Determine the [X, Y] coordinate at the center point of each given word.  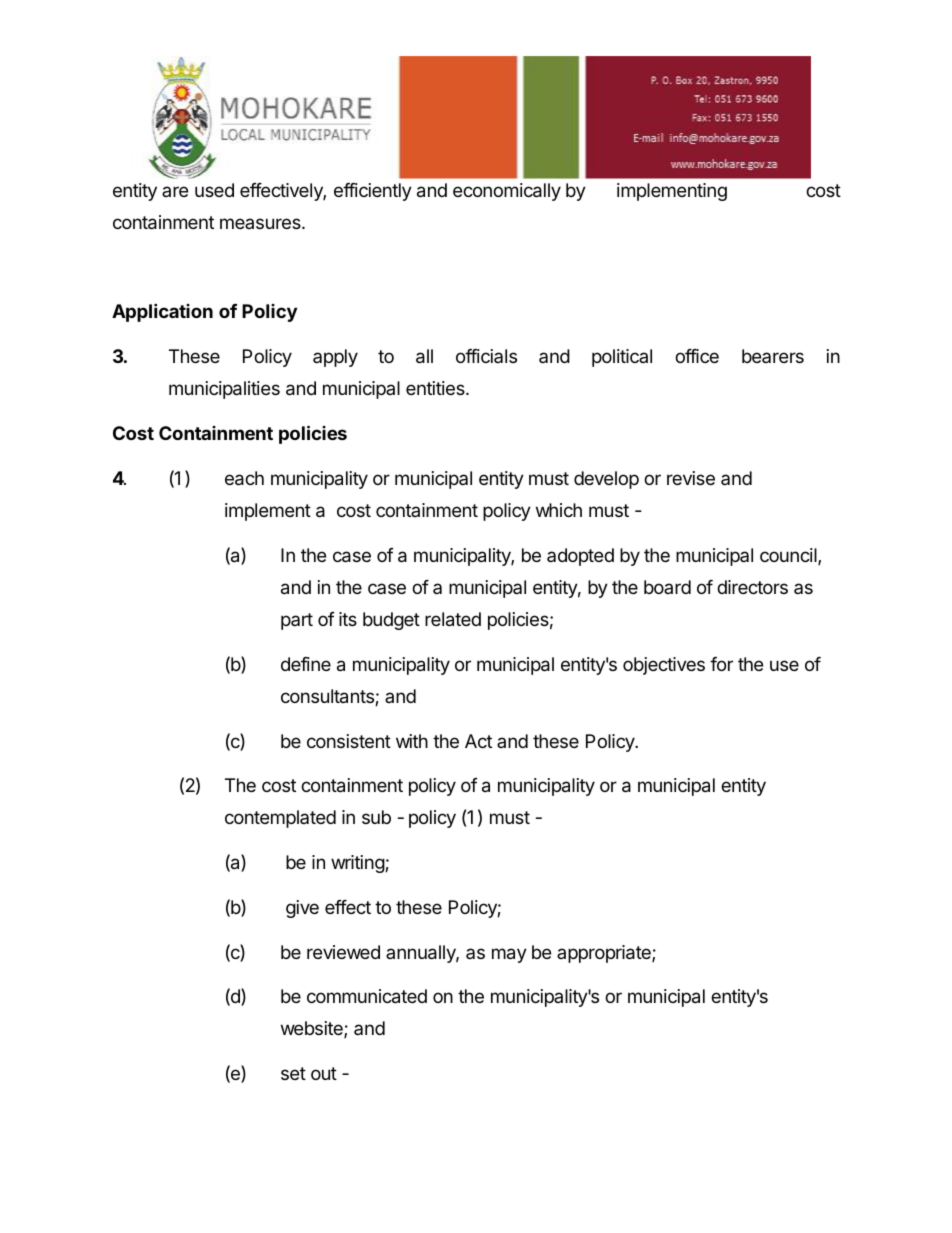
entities [436, 388]
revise [691, 478]
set [293, 1073]
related [453, 619]
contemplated [280, 819]
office [697, 356]
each [244, 478]
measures [261, 223]
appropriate [605, 954]
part [297, 621]
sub [376, 817]
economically [507, 192]
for [721, 664]
